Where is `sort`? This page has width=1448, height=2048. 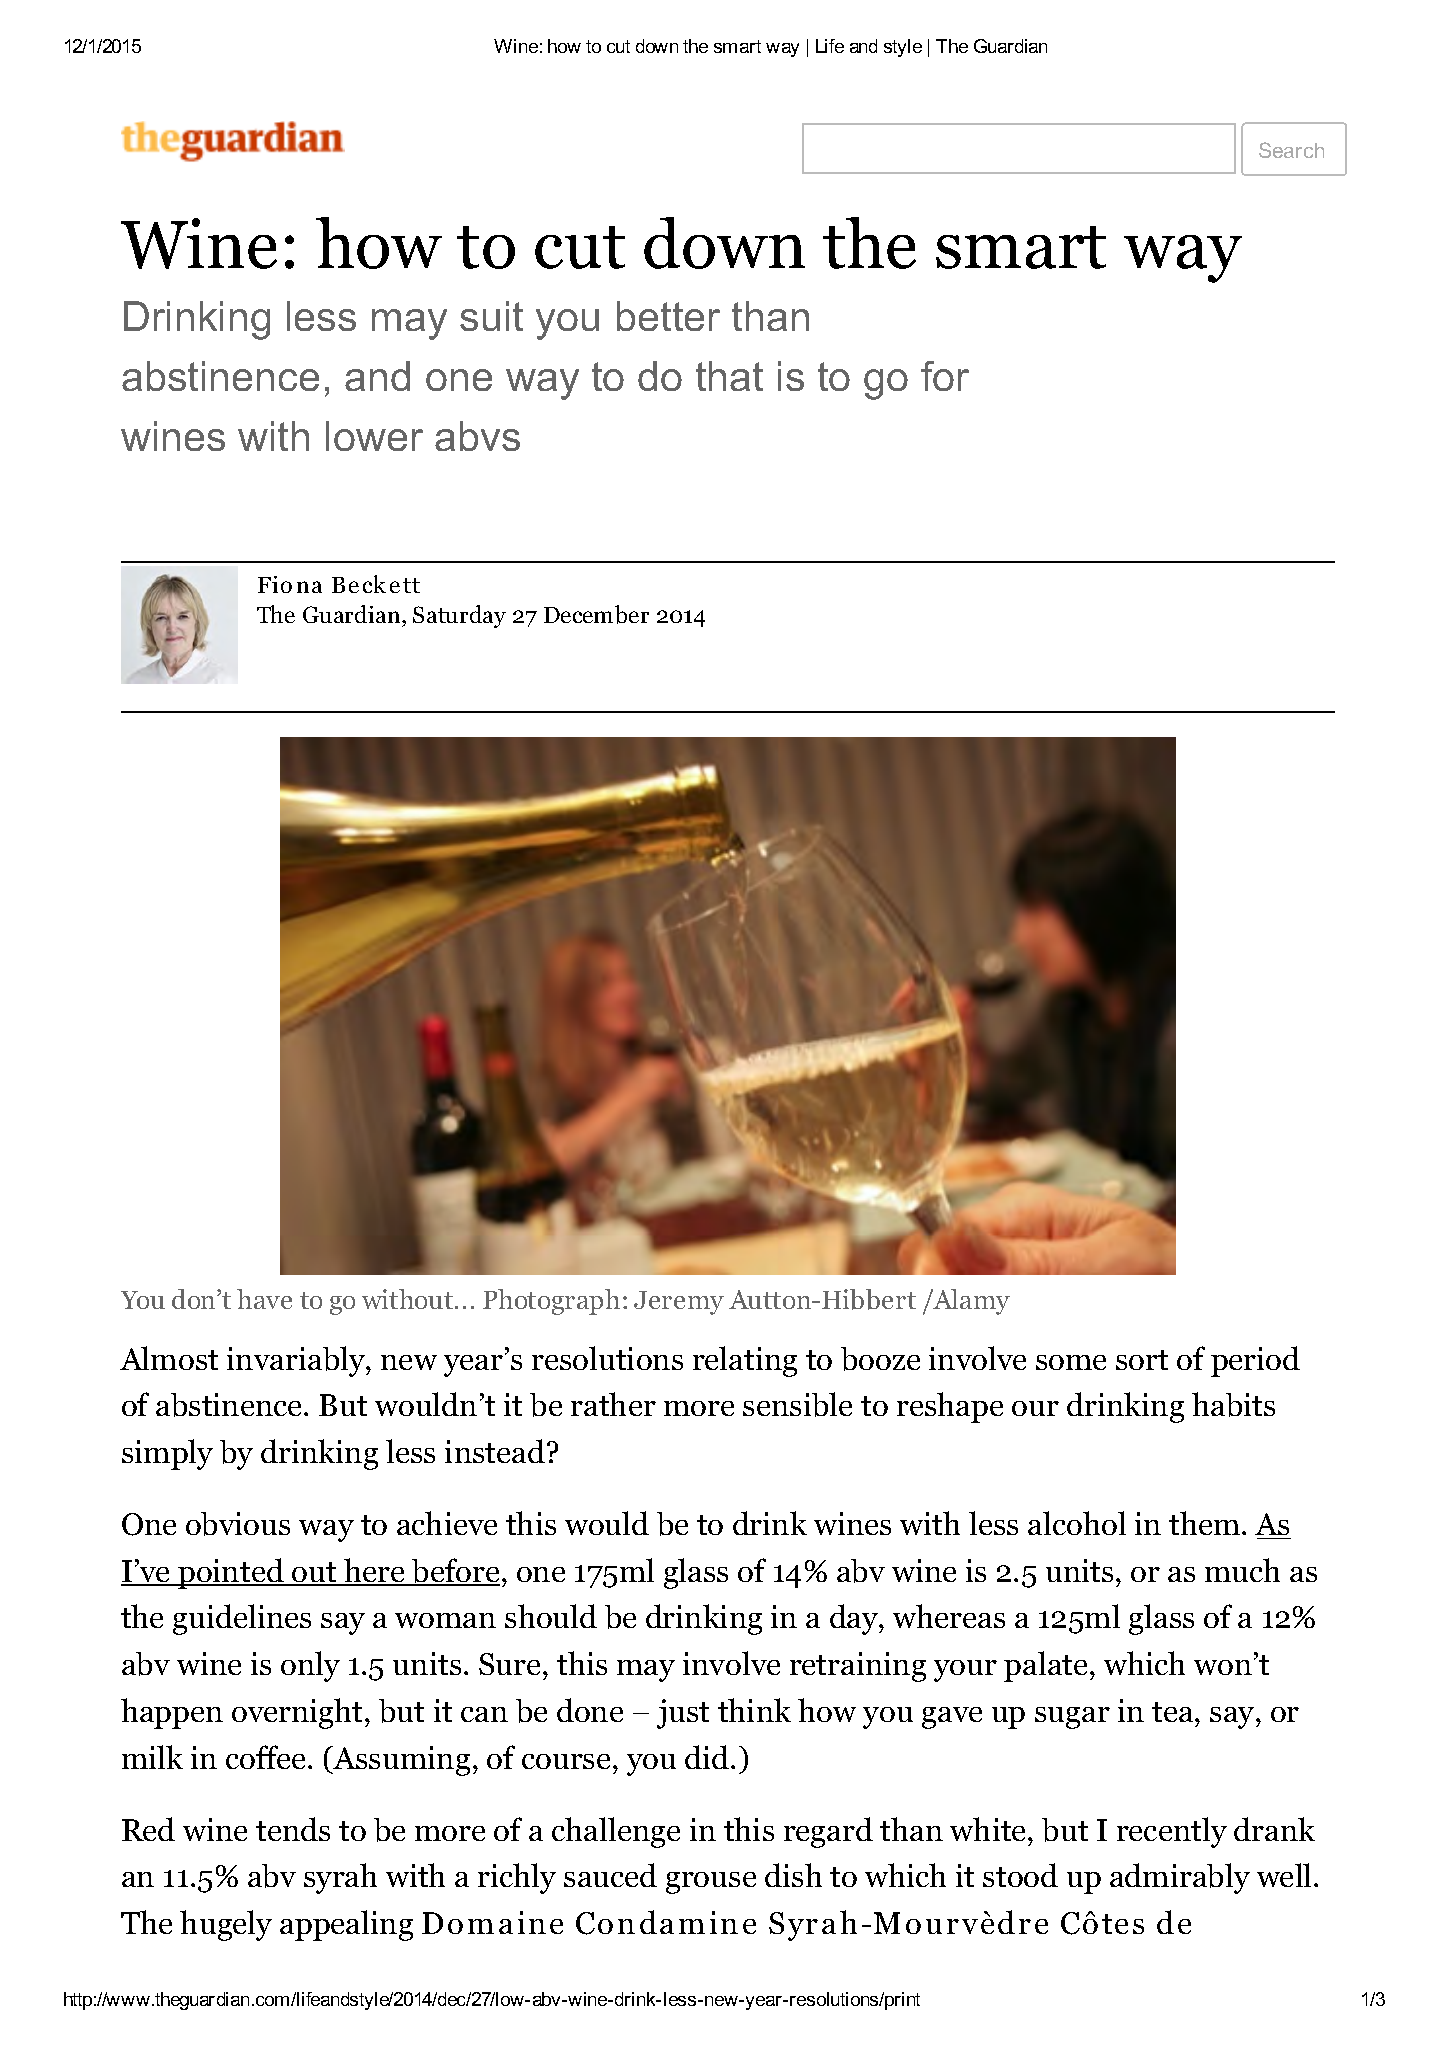 sort is located at coordinates (1142, 1360).
